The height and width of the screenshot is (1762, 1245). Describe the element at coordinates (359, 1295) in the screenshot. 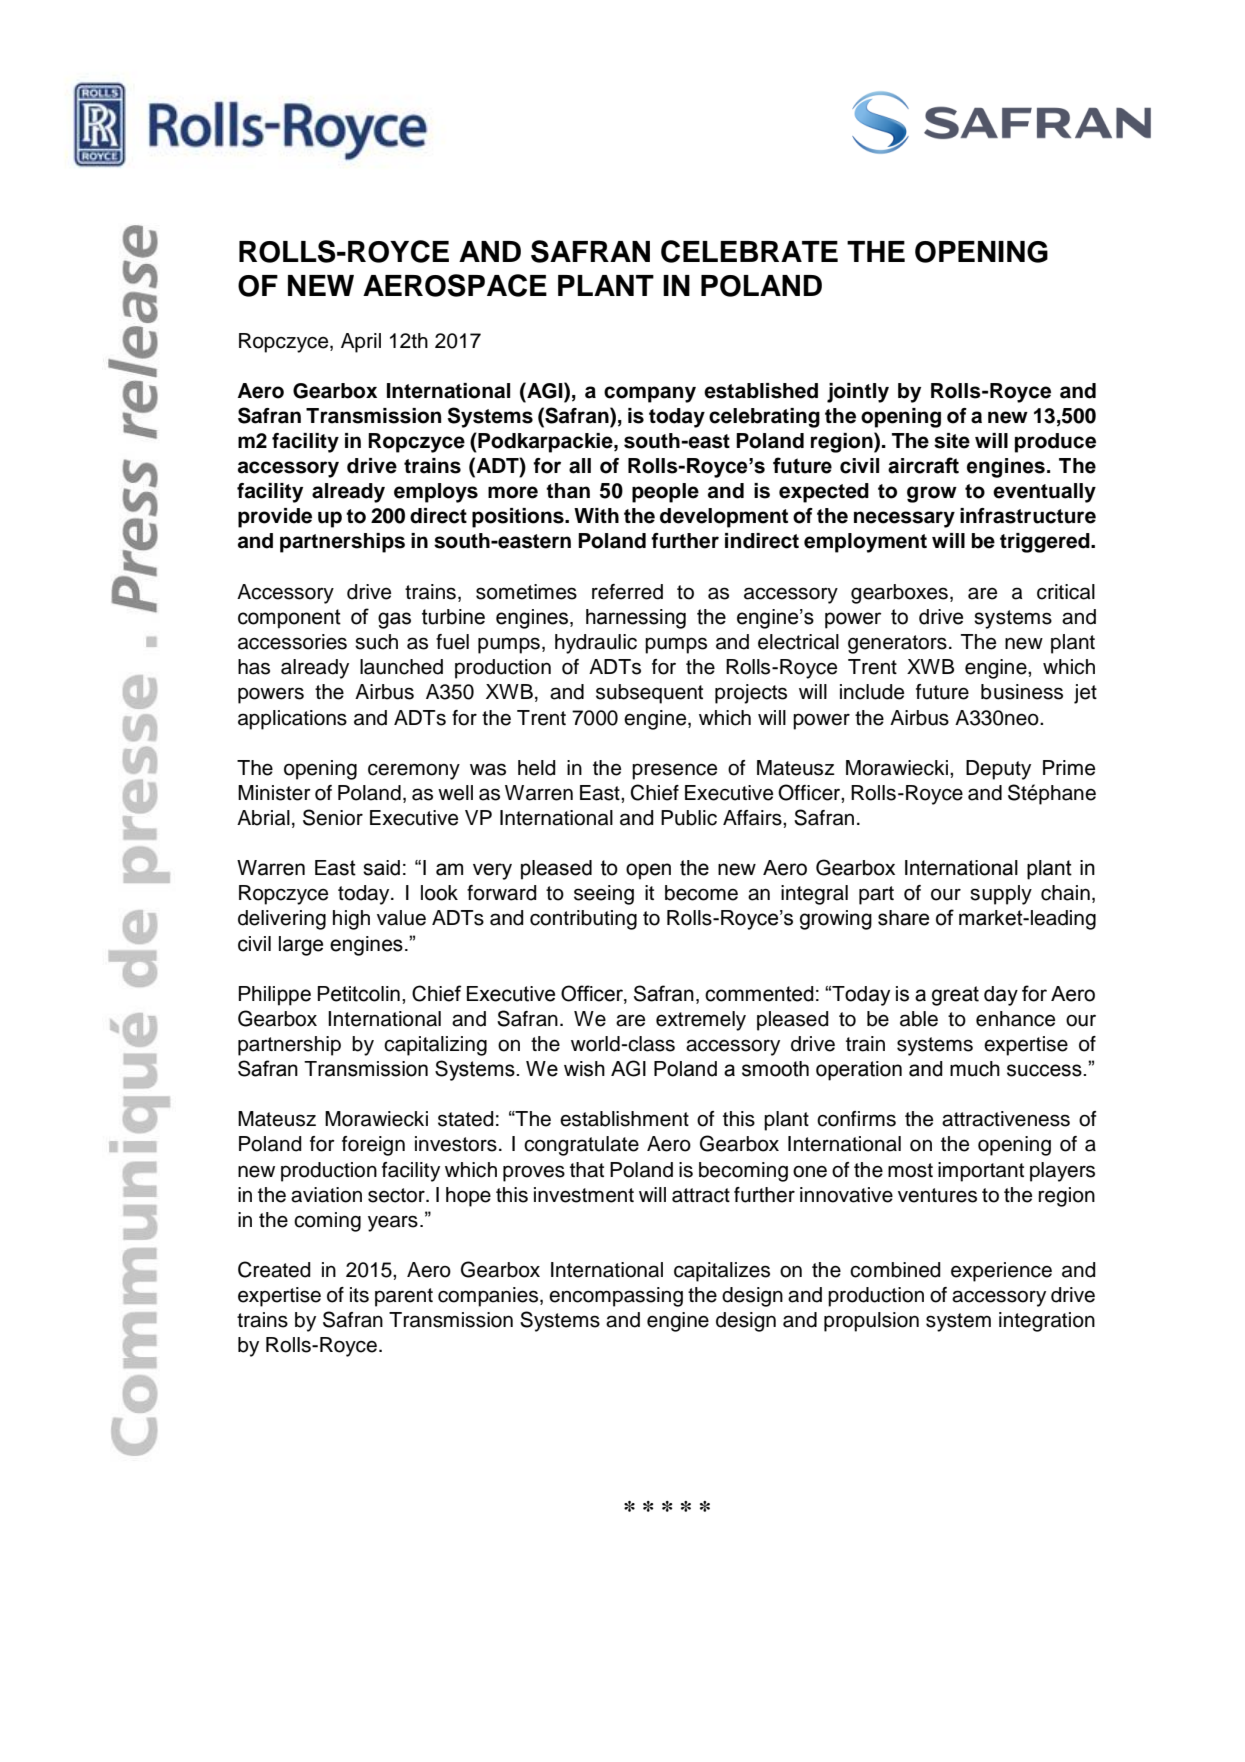

I see `its` at that location.
